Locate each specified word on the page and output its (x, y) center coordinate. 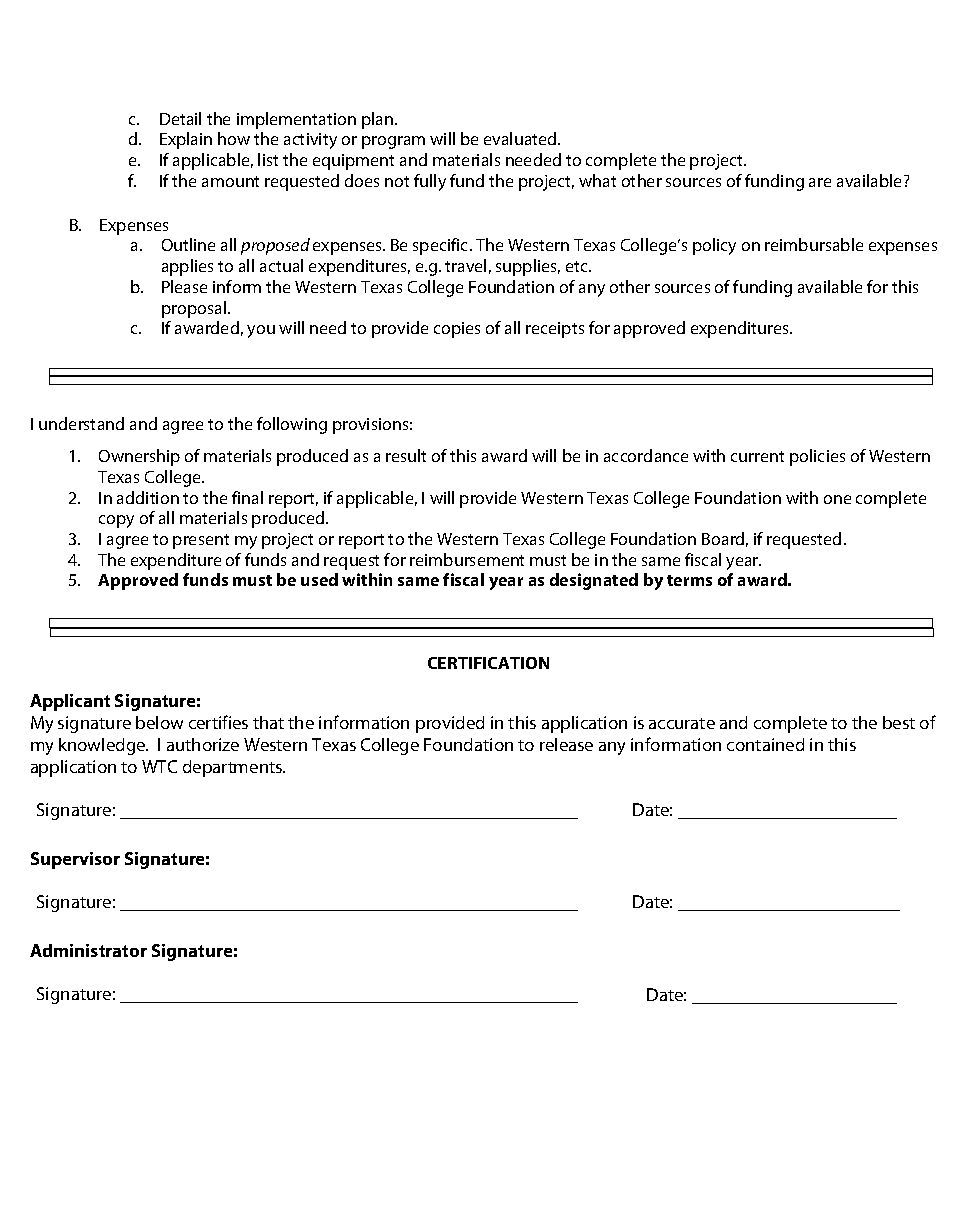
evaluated (521, 138)
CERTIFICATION (488, 663)
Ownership (139, 457)
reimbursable (814, 244)
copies (457, 330)
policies (817, 457)
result (406, 455)
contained (765, 744)
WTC (159, 766)
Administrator (88, 950)
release (566, 744)
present (201, 541)
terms (689, 580)
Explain (186, 140)
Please (184, 286)
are (820, 182)
